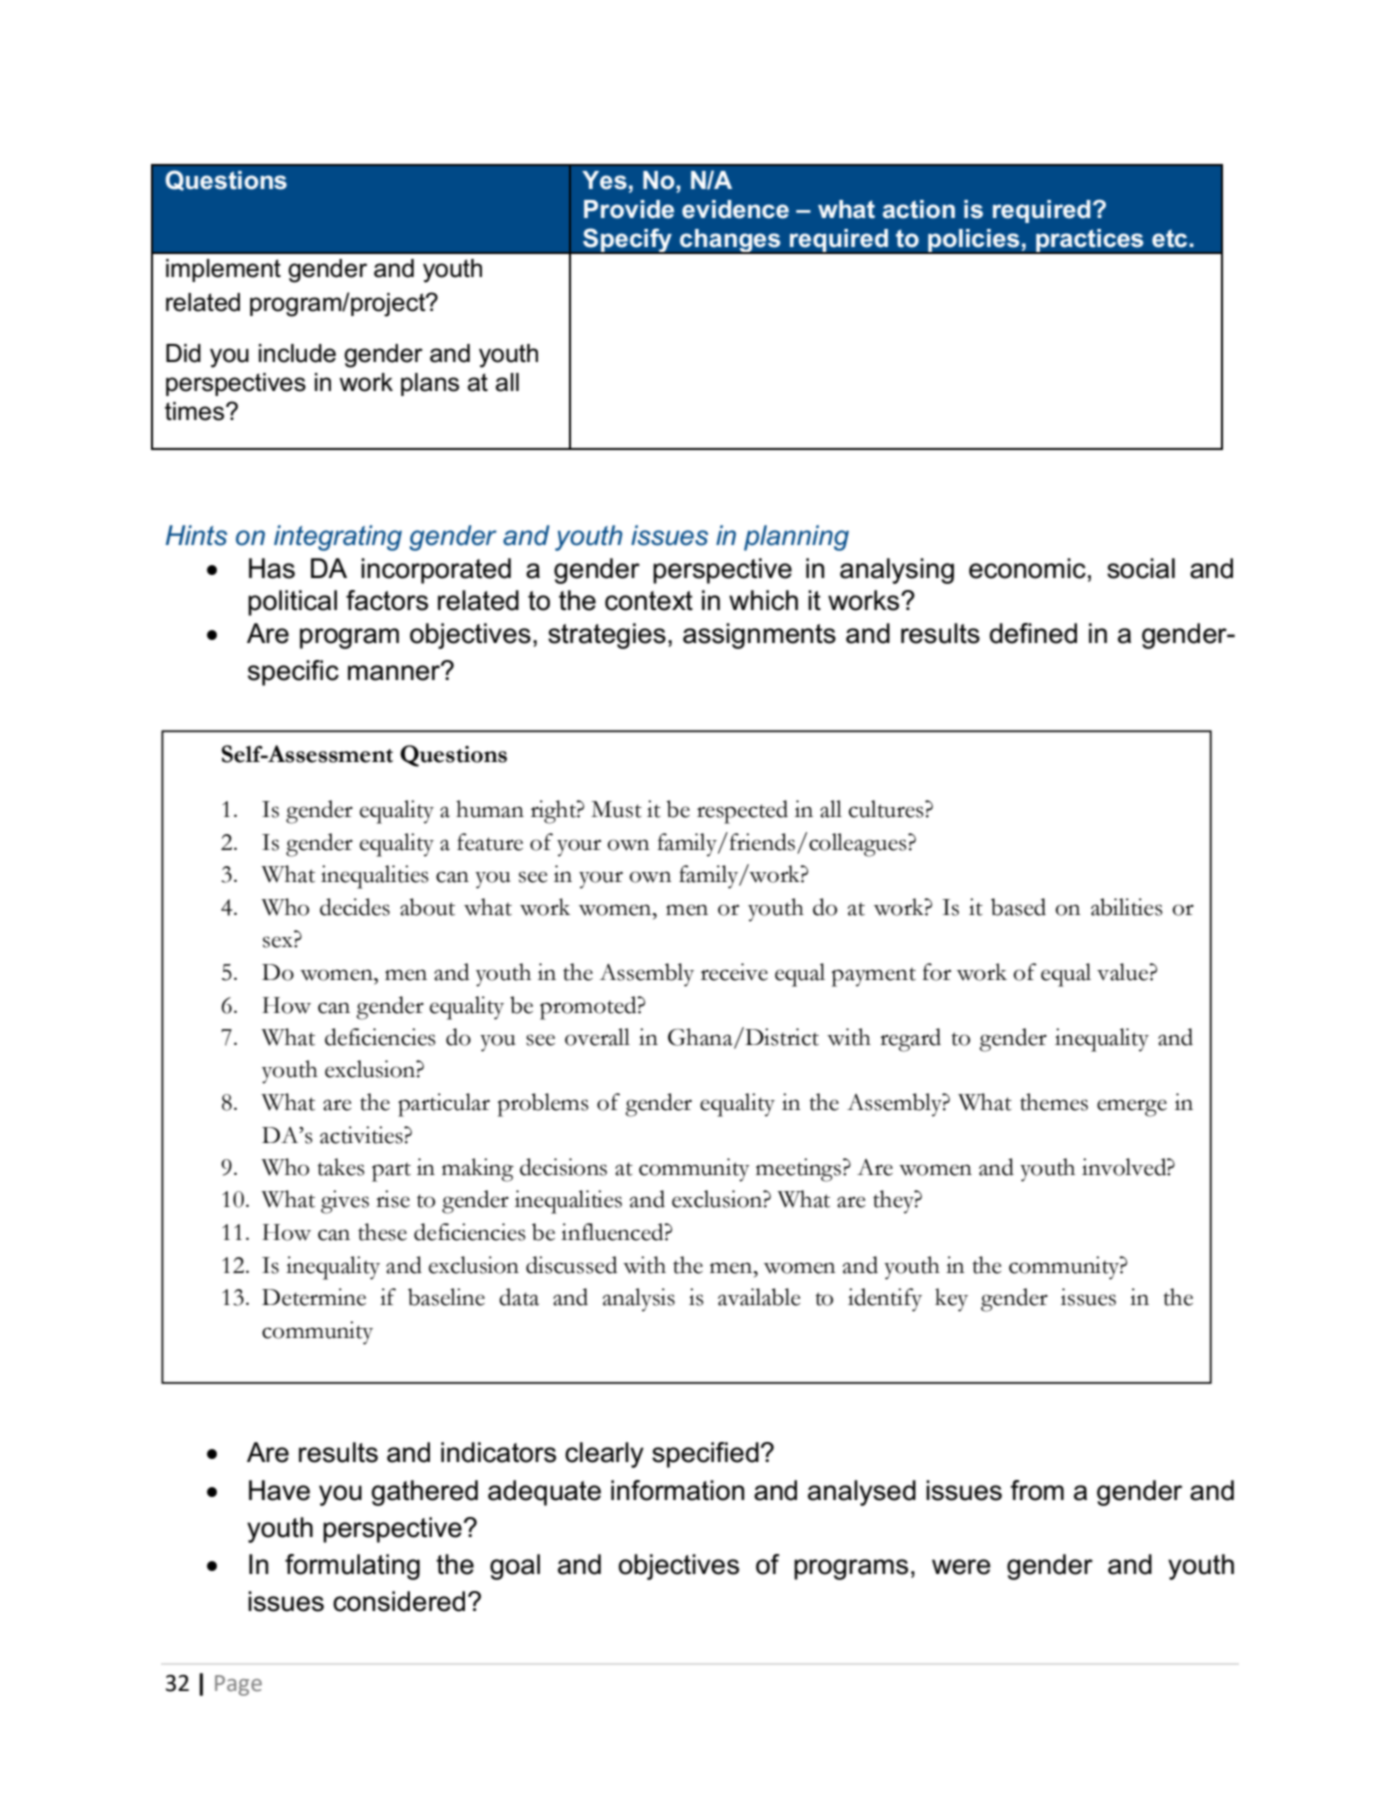  What do you see at coordinates (223, 270) in the document?
I see `implement` at bounding box center [223, 270].
